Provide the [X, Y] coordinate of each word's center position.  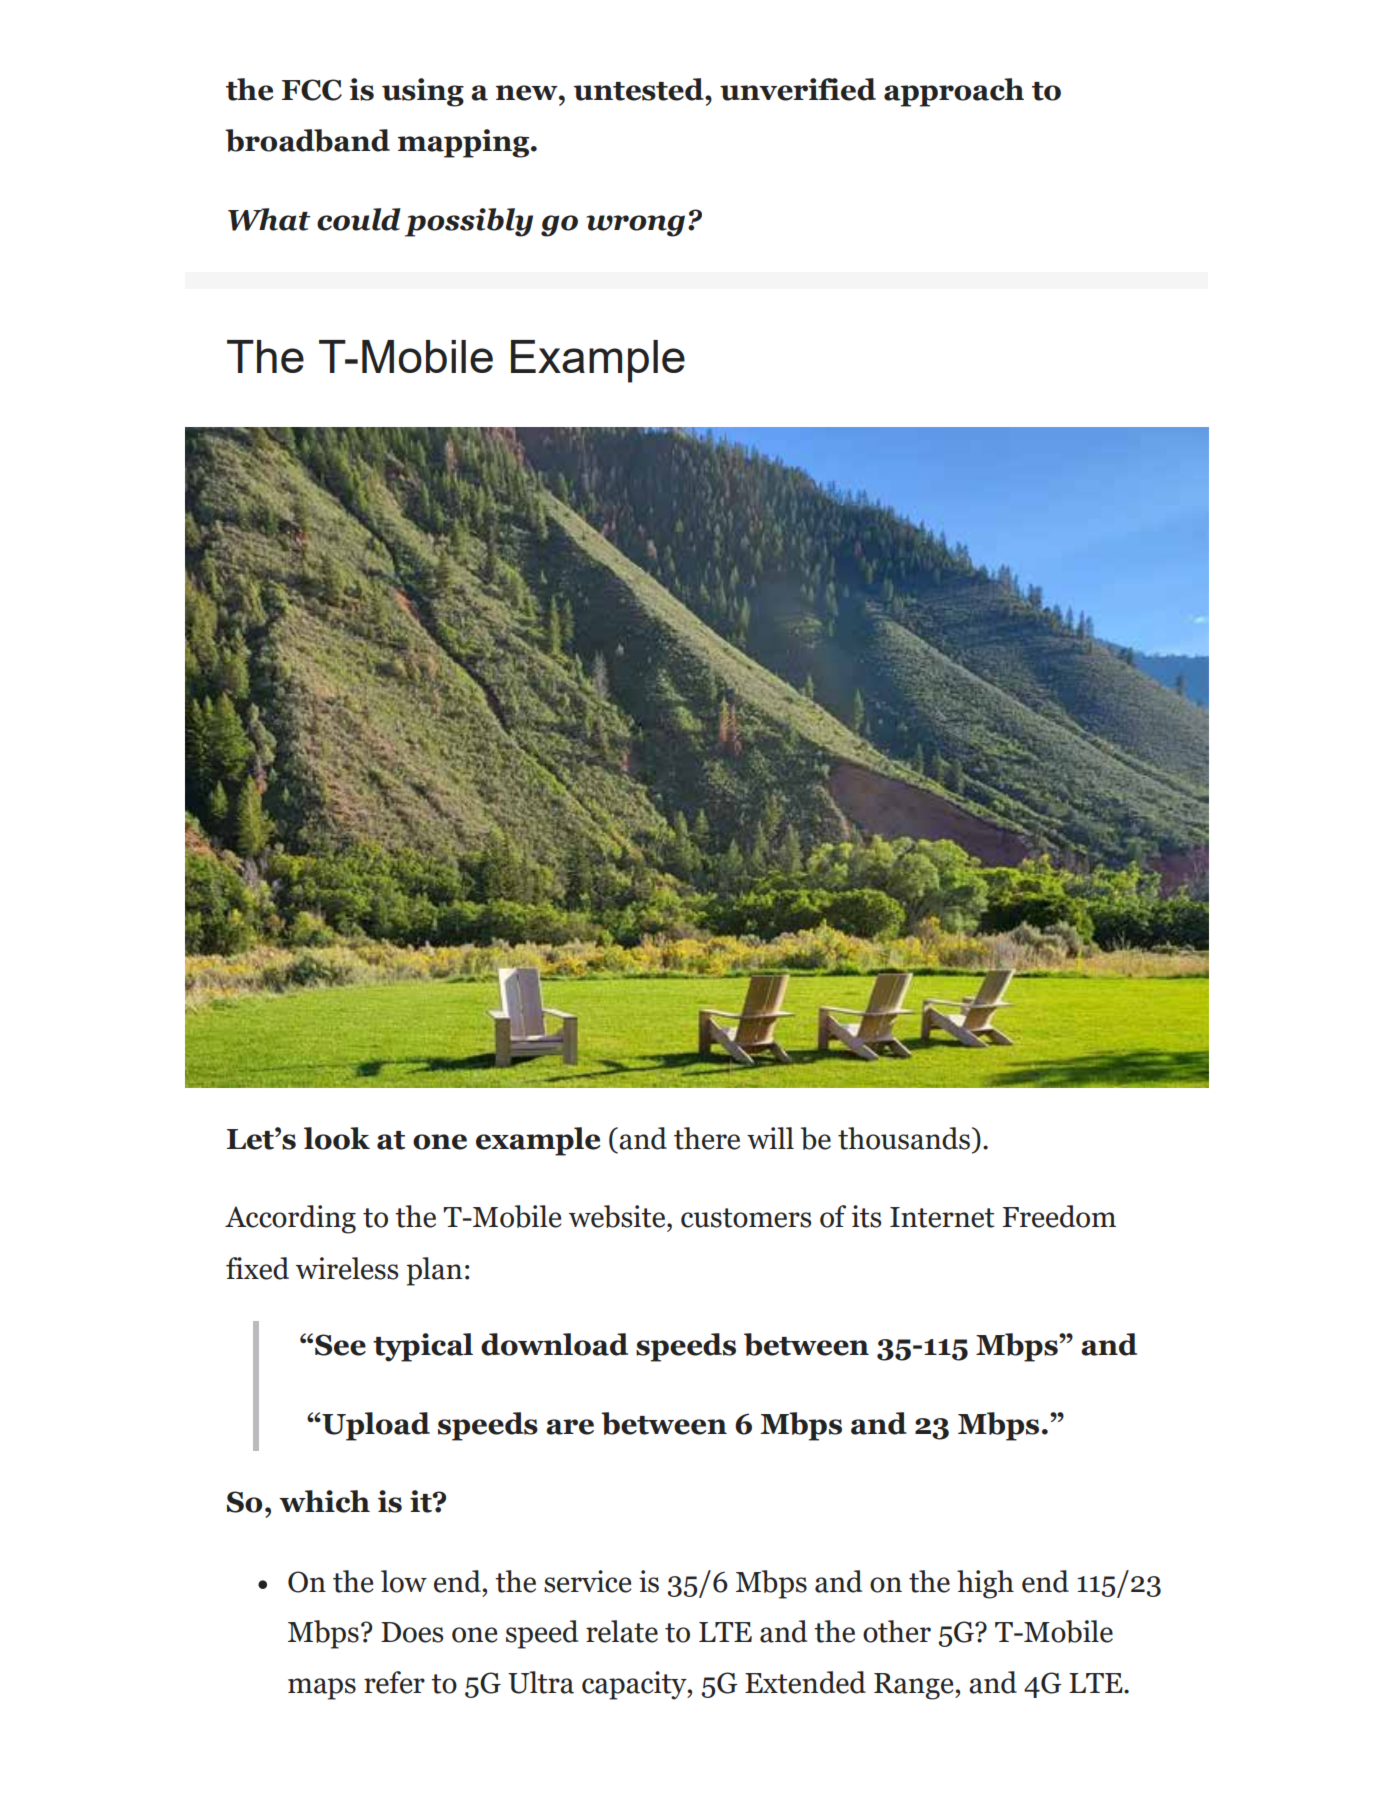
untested [639, 89]
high [985, 1584]
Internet [942, 1217]
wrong [635, 226]
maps [322, 1689]
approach [954, 92]
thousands [904, 1138]
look [337, 1138]
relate [622, 1631]
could [359, 219]
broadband [307, 140]
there [707, 1138]
